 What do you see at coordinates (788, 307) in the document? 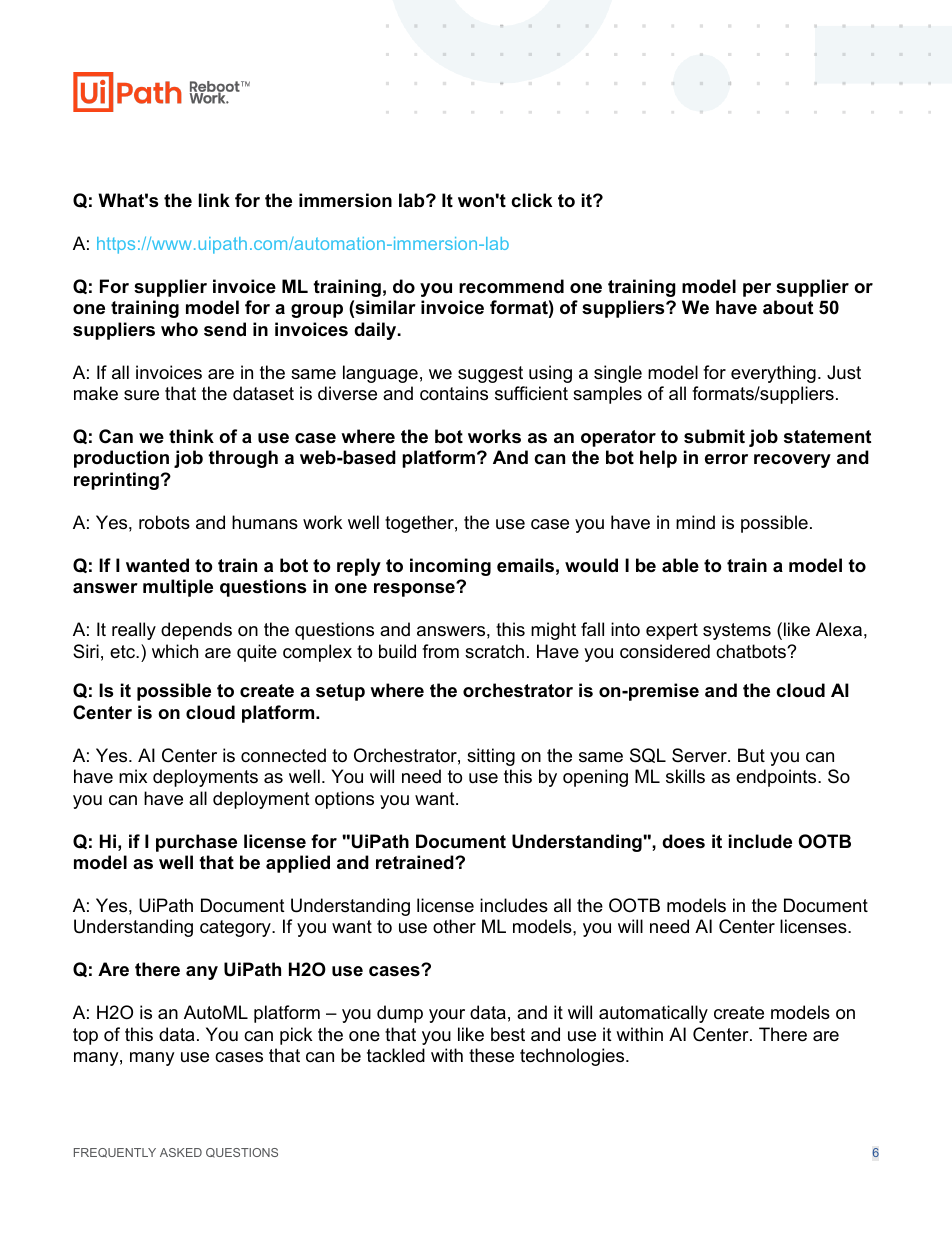
I see `about` at bounding box center [788, 307].
